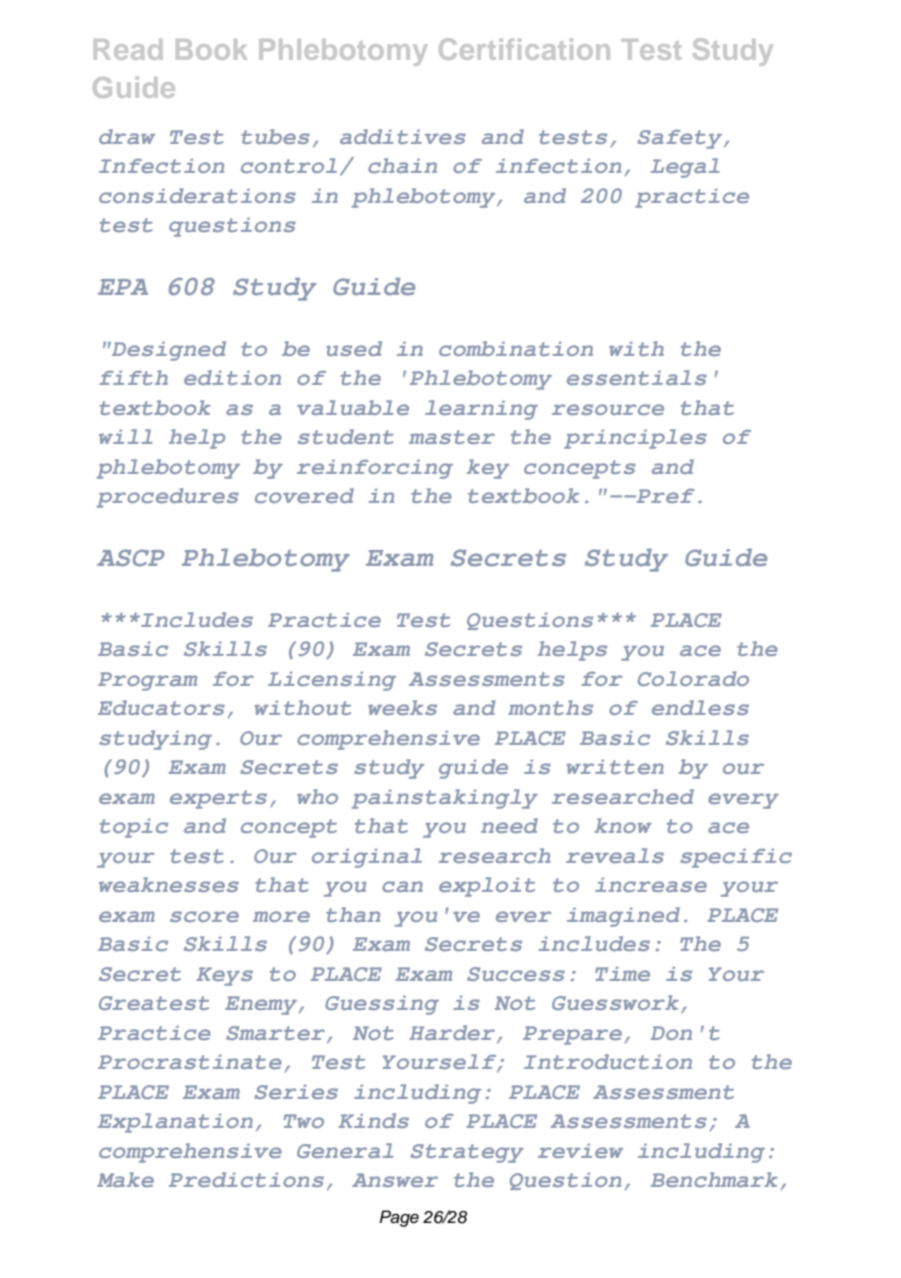 The width and height of the screenshot is (901, 1278). What do you see at coordinates (395, 1180) in the screenshot?
I see `Answer` at bounding box center [395, 1180].
